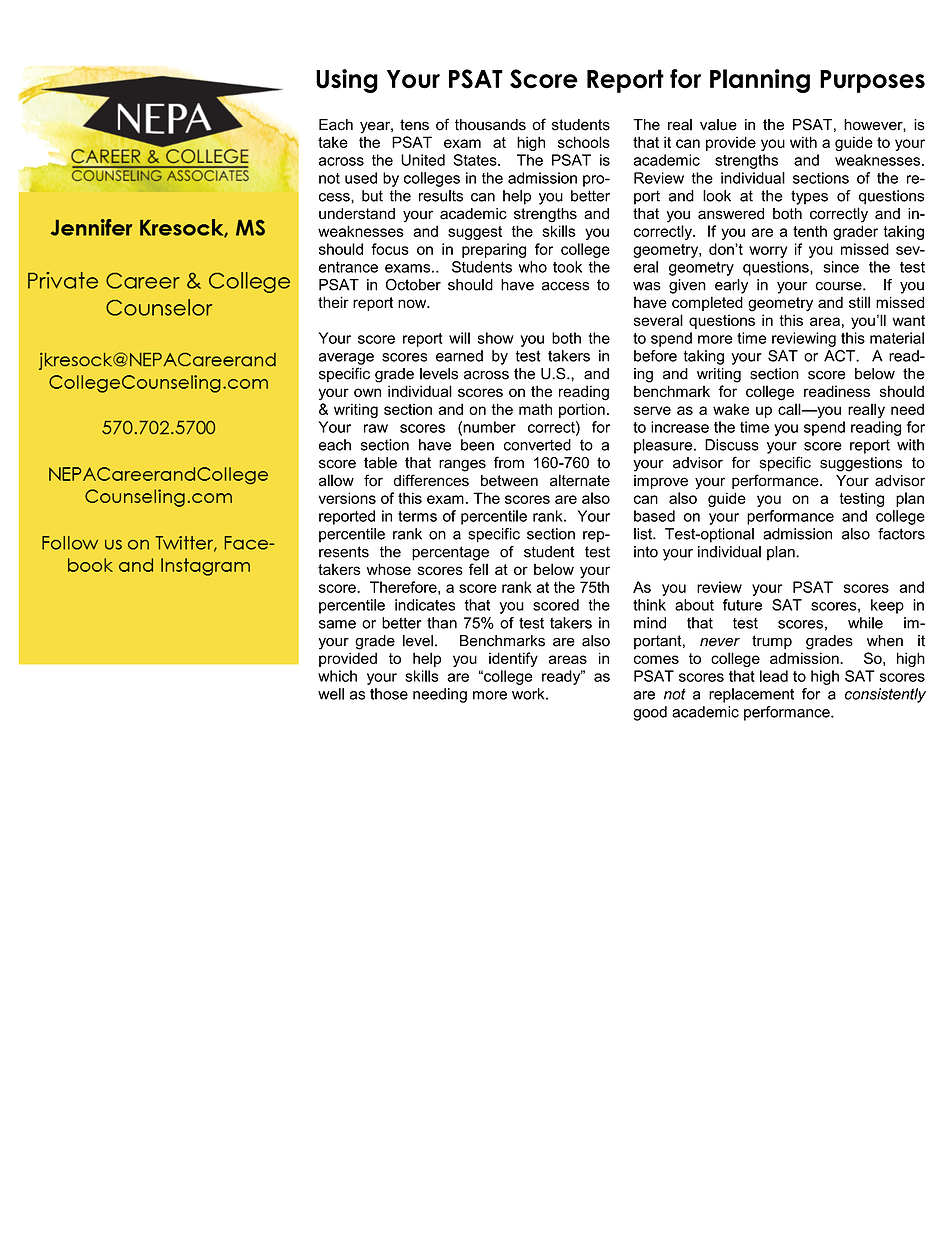 This image has height=1233, width=952. What do you see at coordinates (872, 81) in the image?
I see `Purposes` at bounding box center [872, 81].
